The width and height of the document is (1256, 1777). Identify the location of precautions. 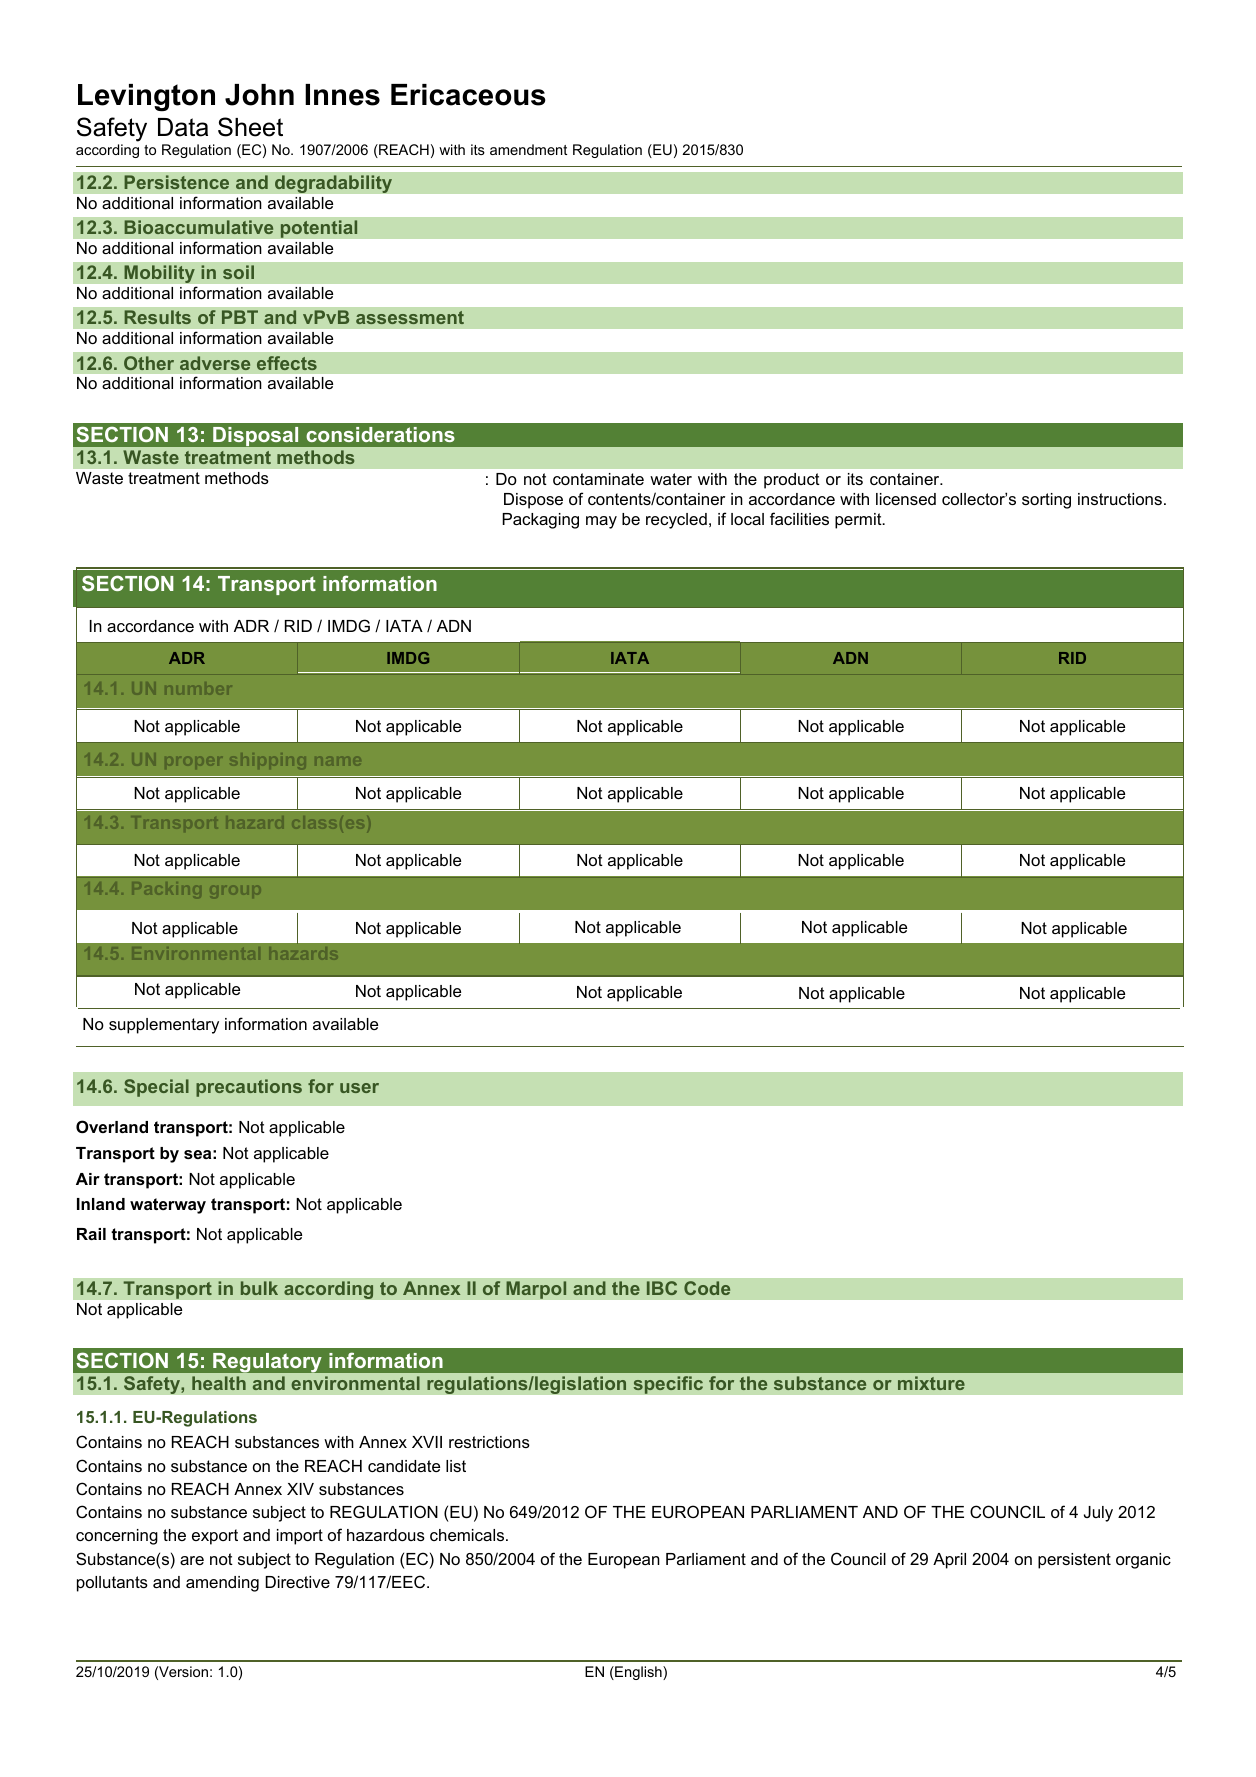
(249, 1088).
